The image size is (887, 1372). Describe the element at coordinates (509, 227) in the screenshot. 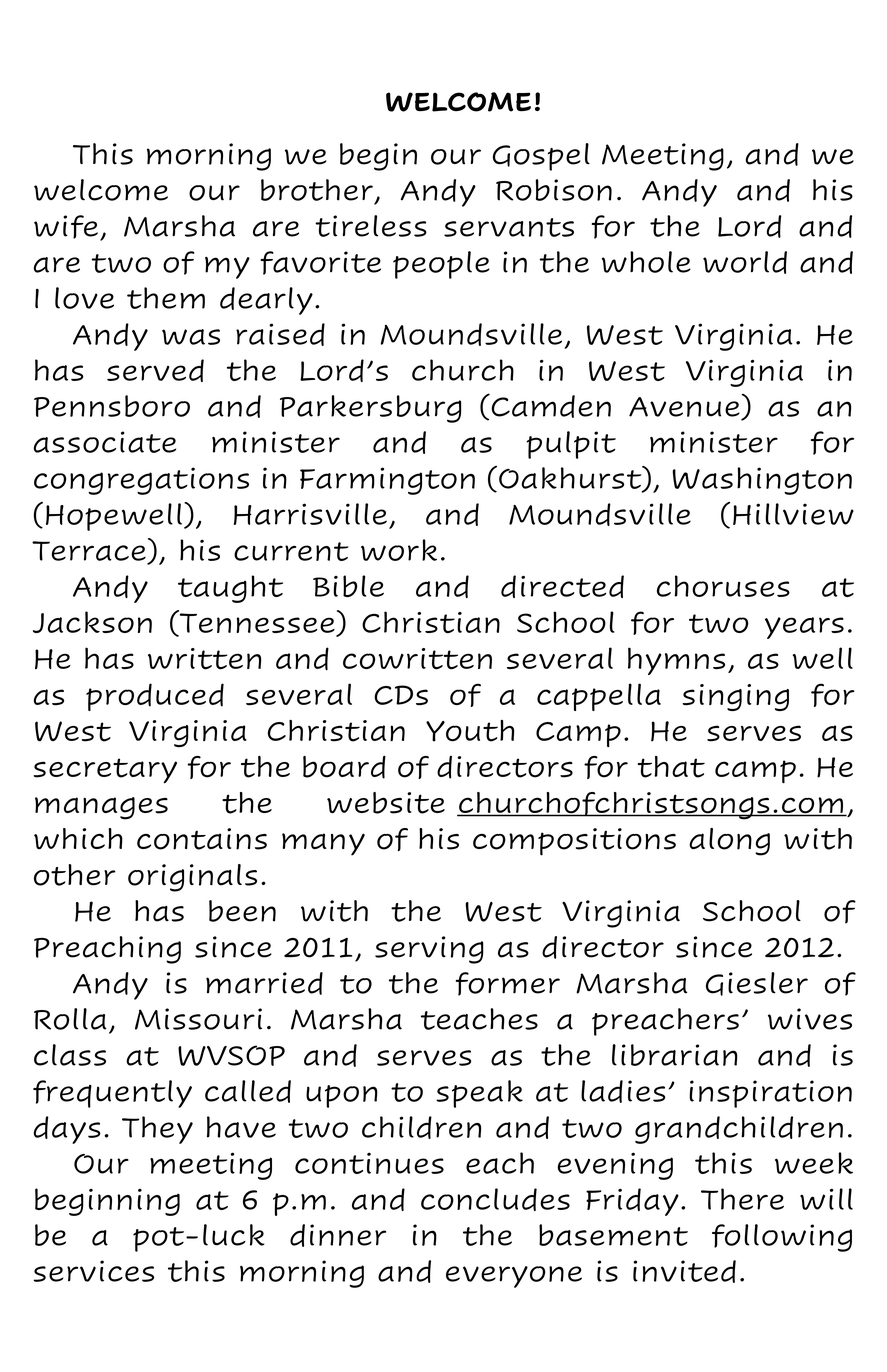

I see `servants` at that location.
